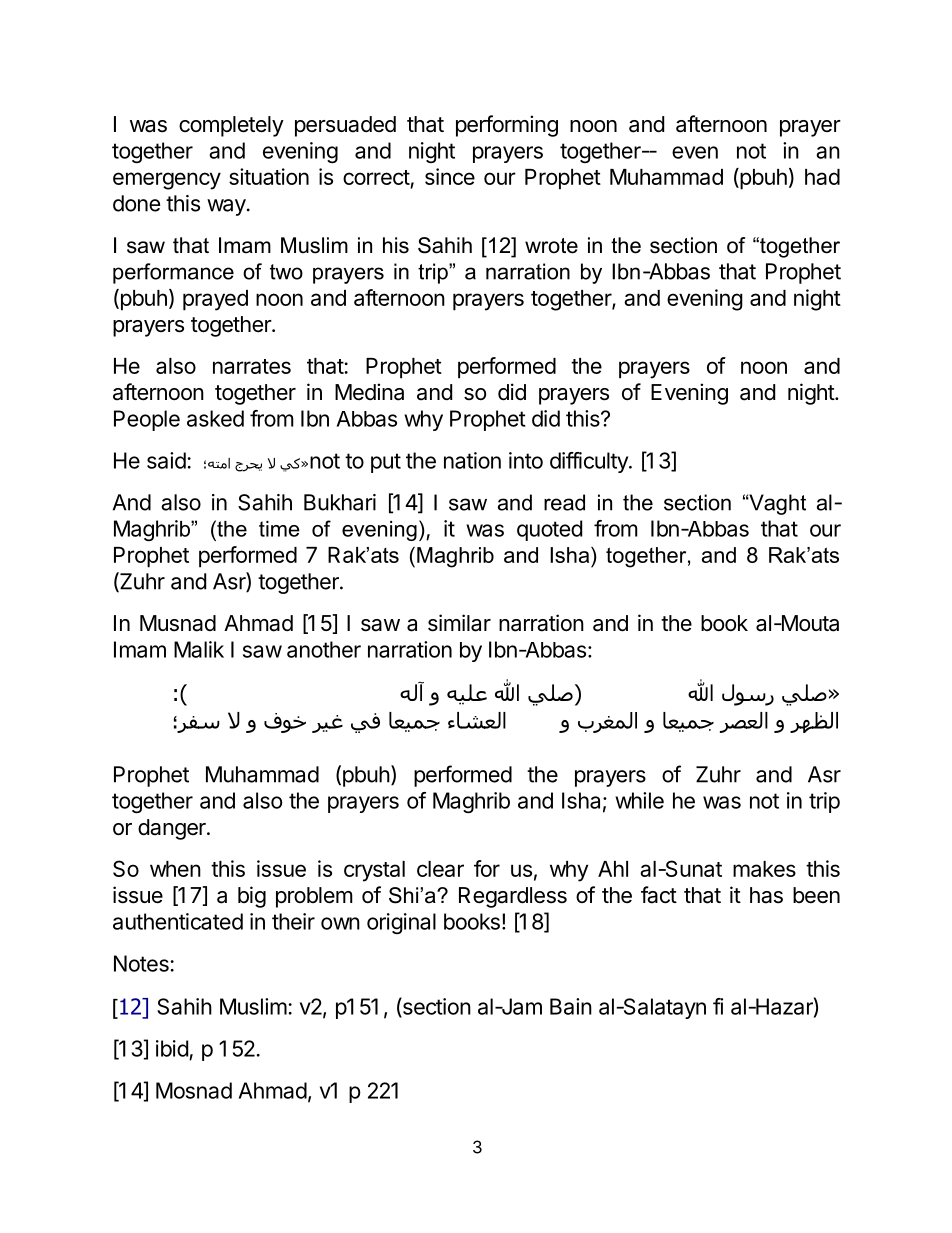  Describe the element at coordinates (231, 126) in the image. I see `completely` at that location.
